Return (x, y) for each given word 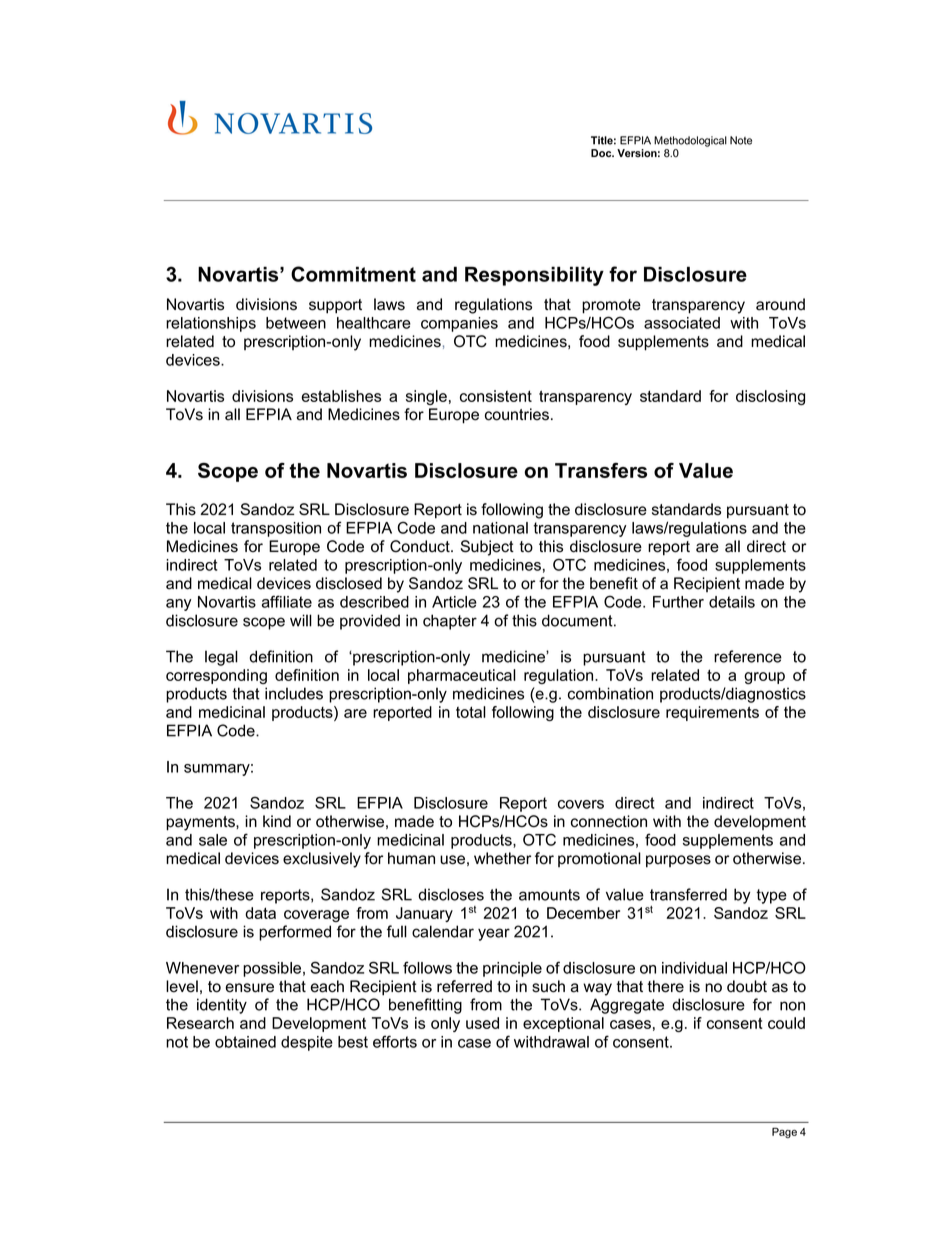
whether (502, 858)
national (500, 528)
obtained (245, 1042)
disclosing (770, 397)
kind (277, 821)
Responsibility (534, 276)
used (482, 1023)
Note (741, 140)
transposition (276, 529)
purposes (678, 861)
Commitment (353, 274)
